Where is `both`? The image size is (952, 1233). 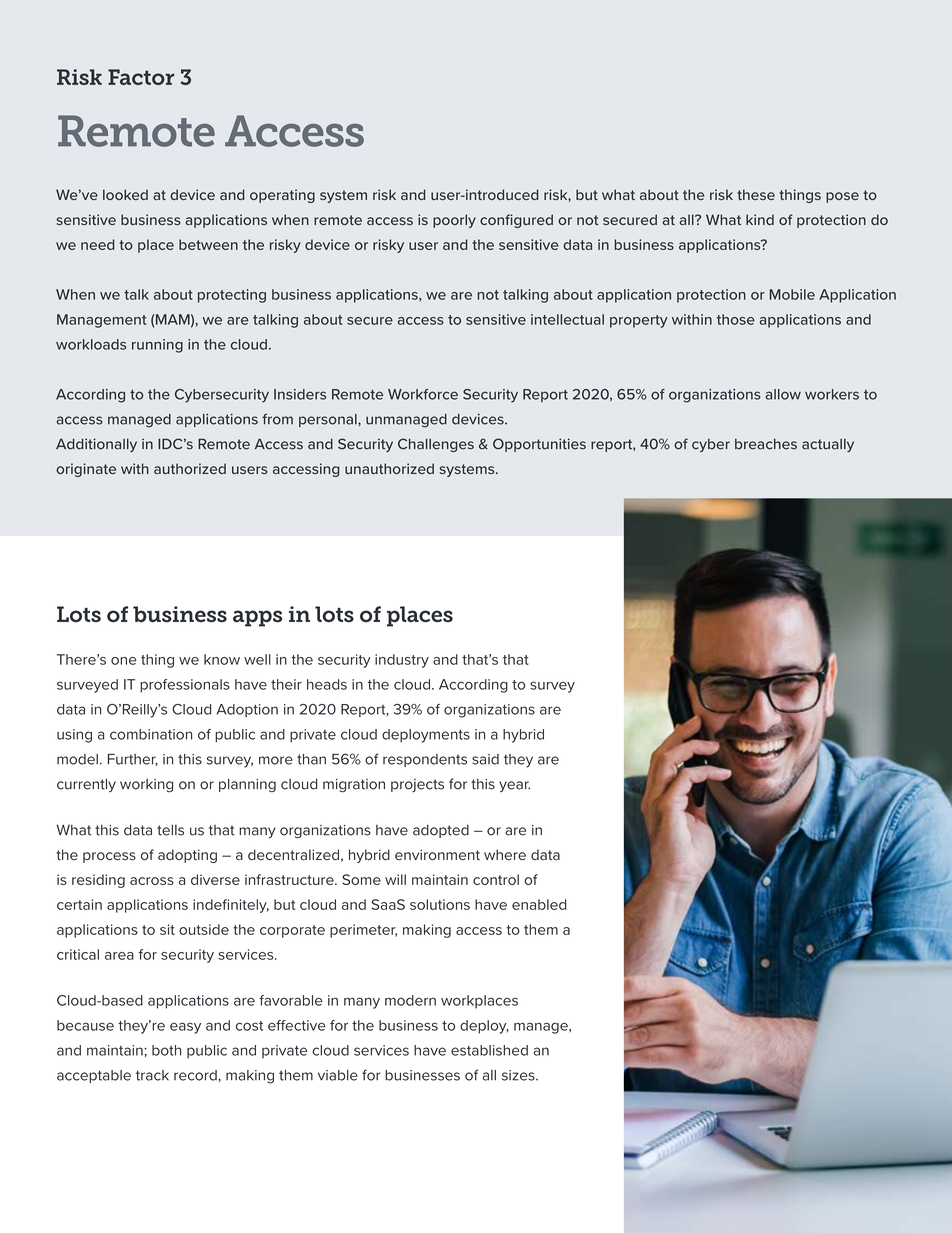 both is located at coordinates (166, 1050).
